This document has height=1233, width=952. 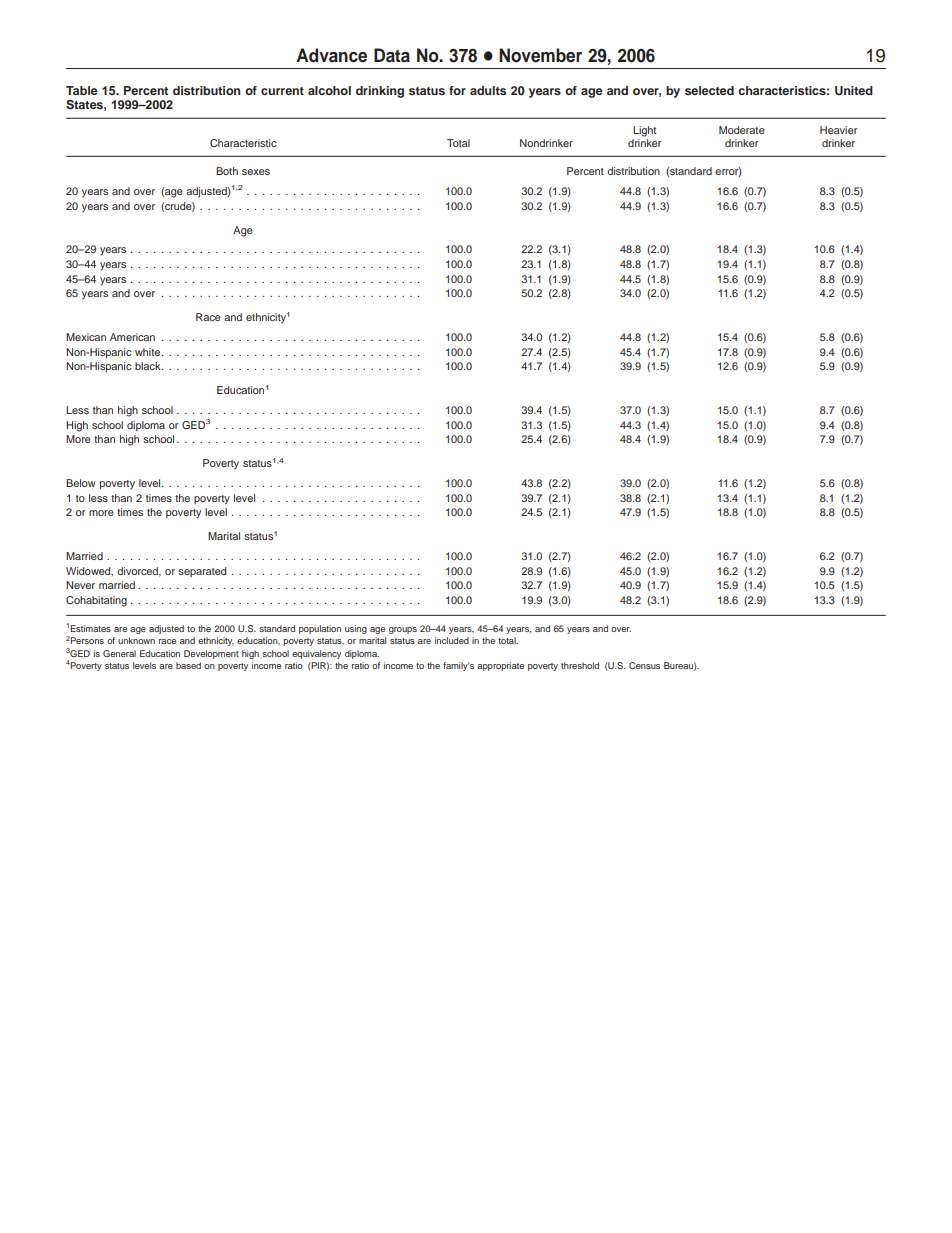 I want to click on Development, so click(x=211, y=654).
